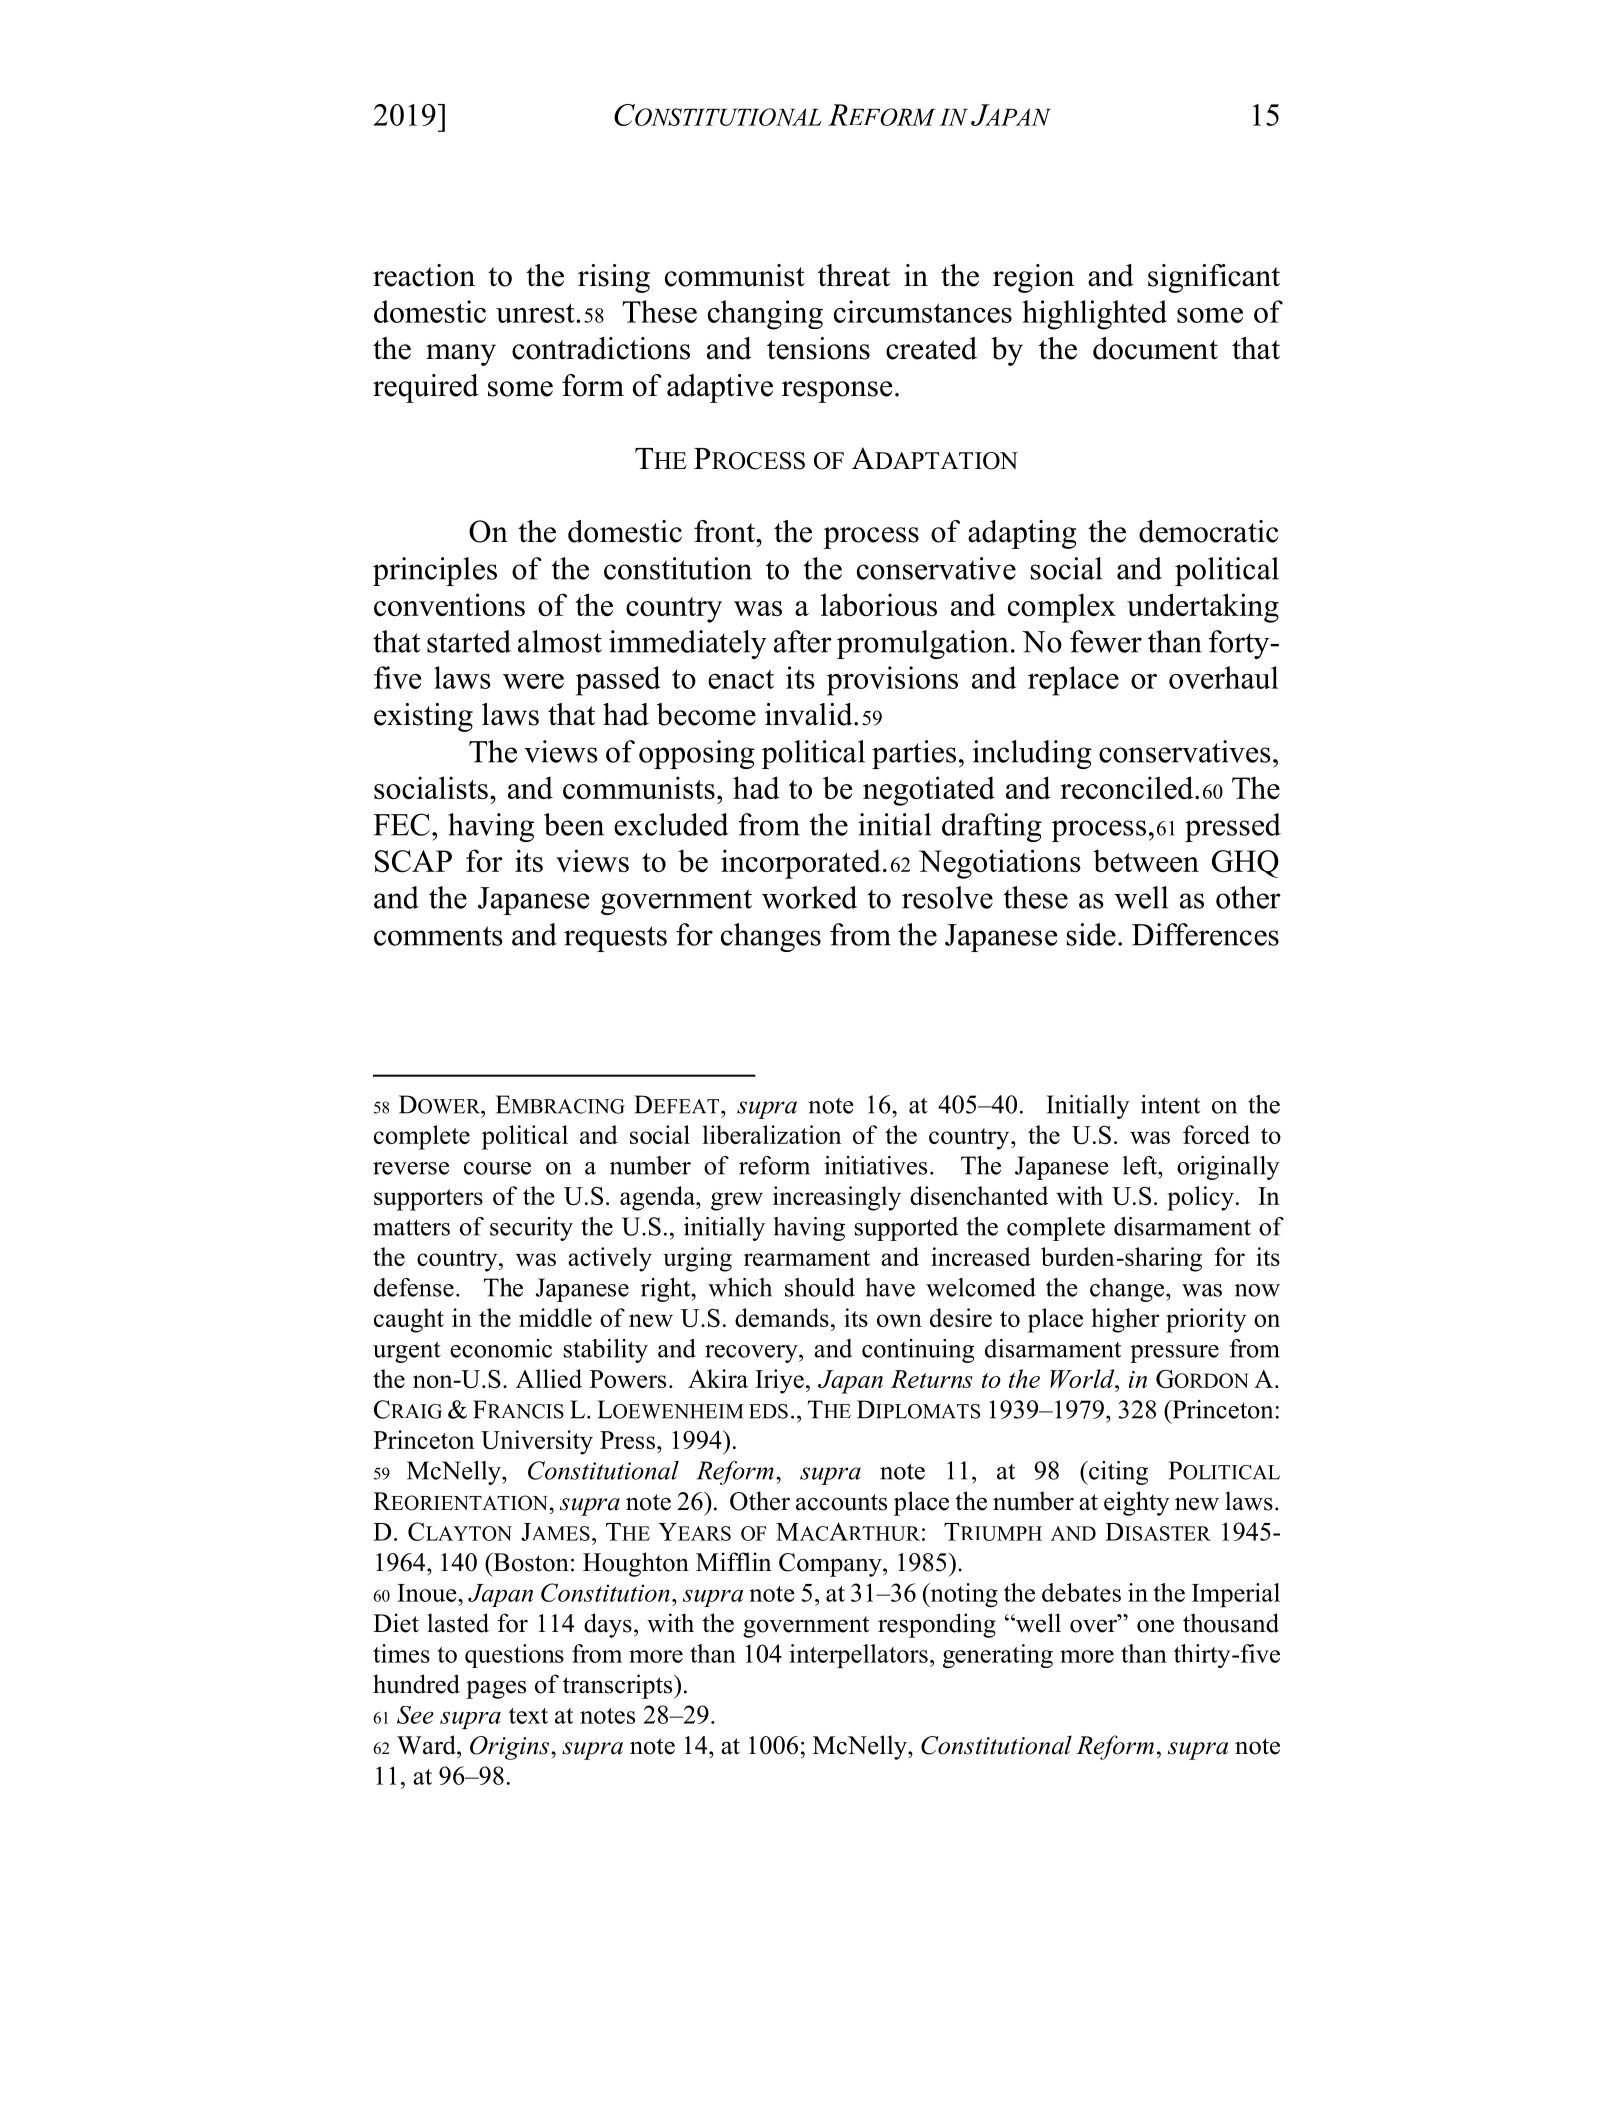  Describe the element at coordinates (1200, 1198) in the screenshot. I see `policy` at that location.
